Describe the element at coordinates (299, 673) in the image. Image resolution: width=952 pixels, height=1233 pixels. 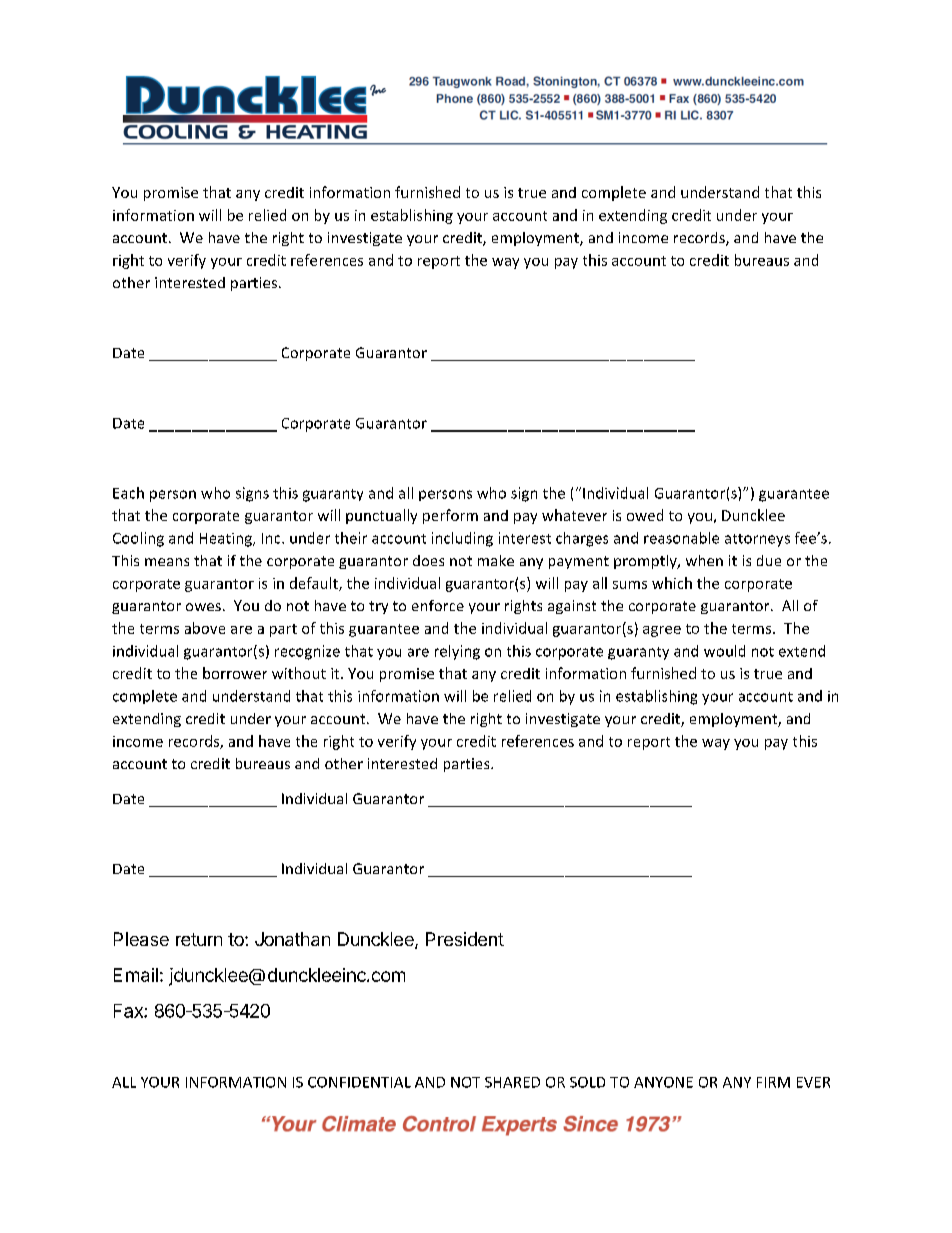
I see `without` at that location.
